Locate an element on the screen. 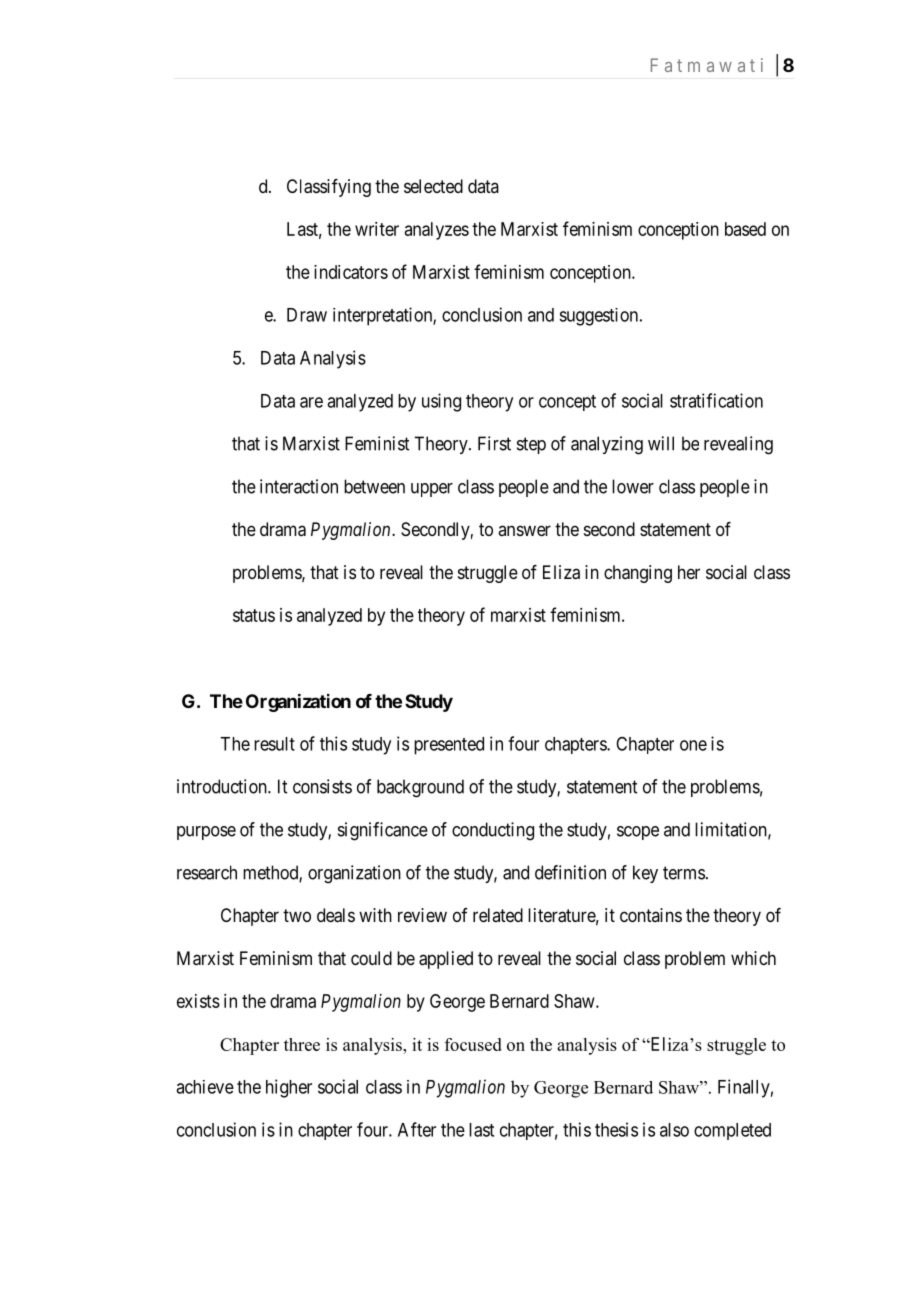 The image size is (924, 1308). based is located at coordinates (745, 229).
